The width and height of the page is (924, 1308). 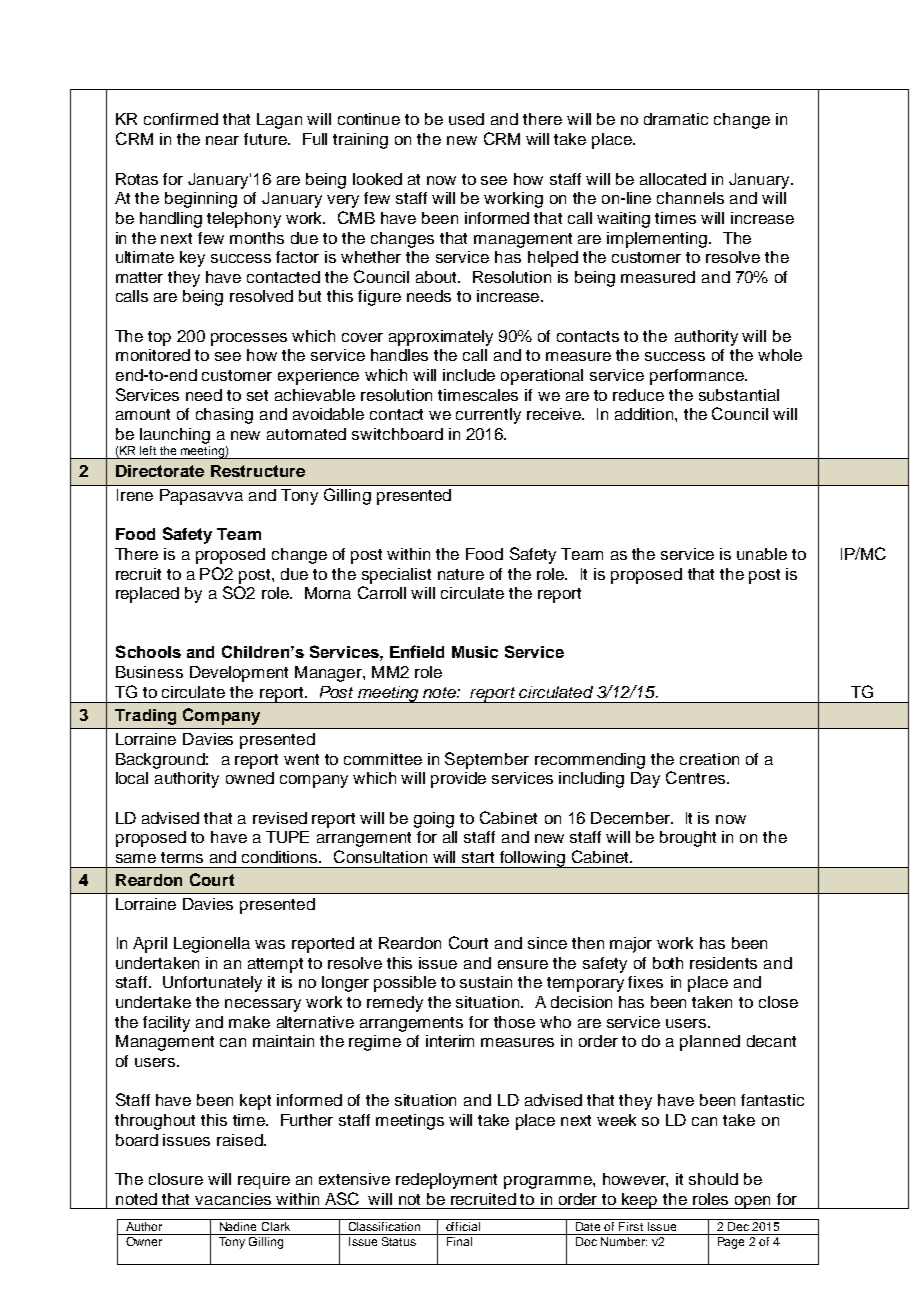 I want to click on creation, so click(x=709, y=759).
